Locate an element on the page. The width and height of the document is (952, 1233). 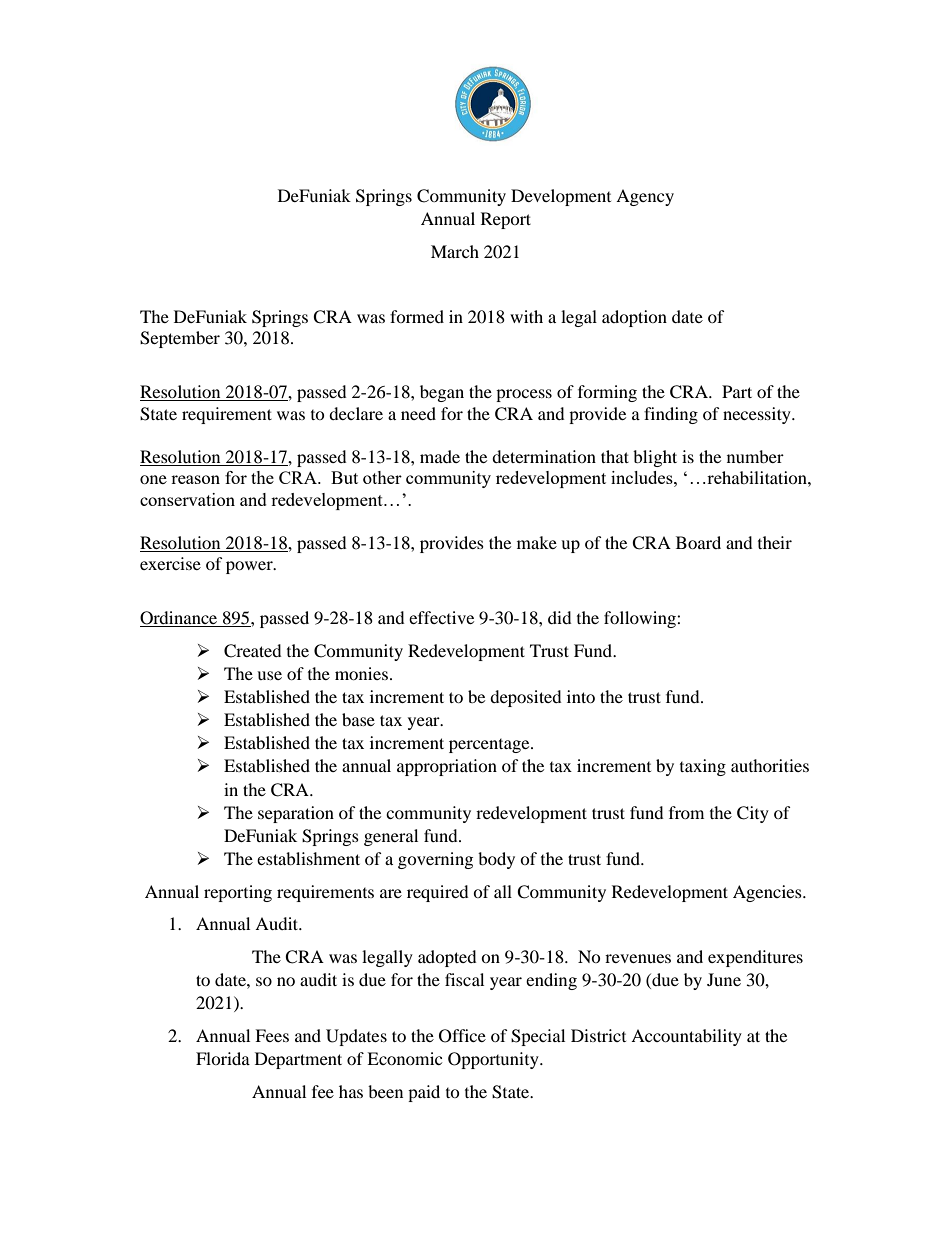
governing is located at coordinates (435, 860).
